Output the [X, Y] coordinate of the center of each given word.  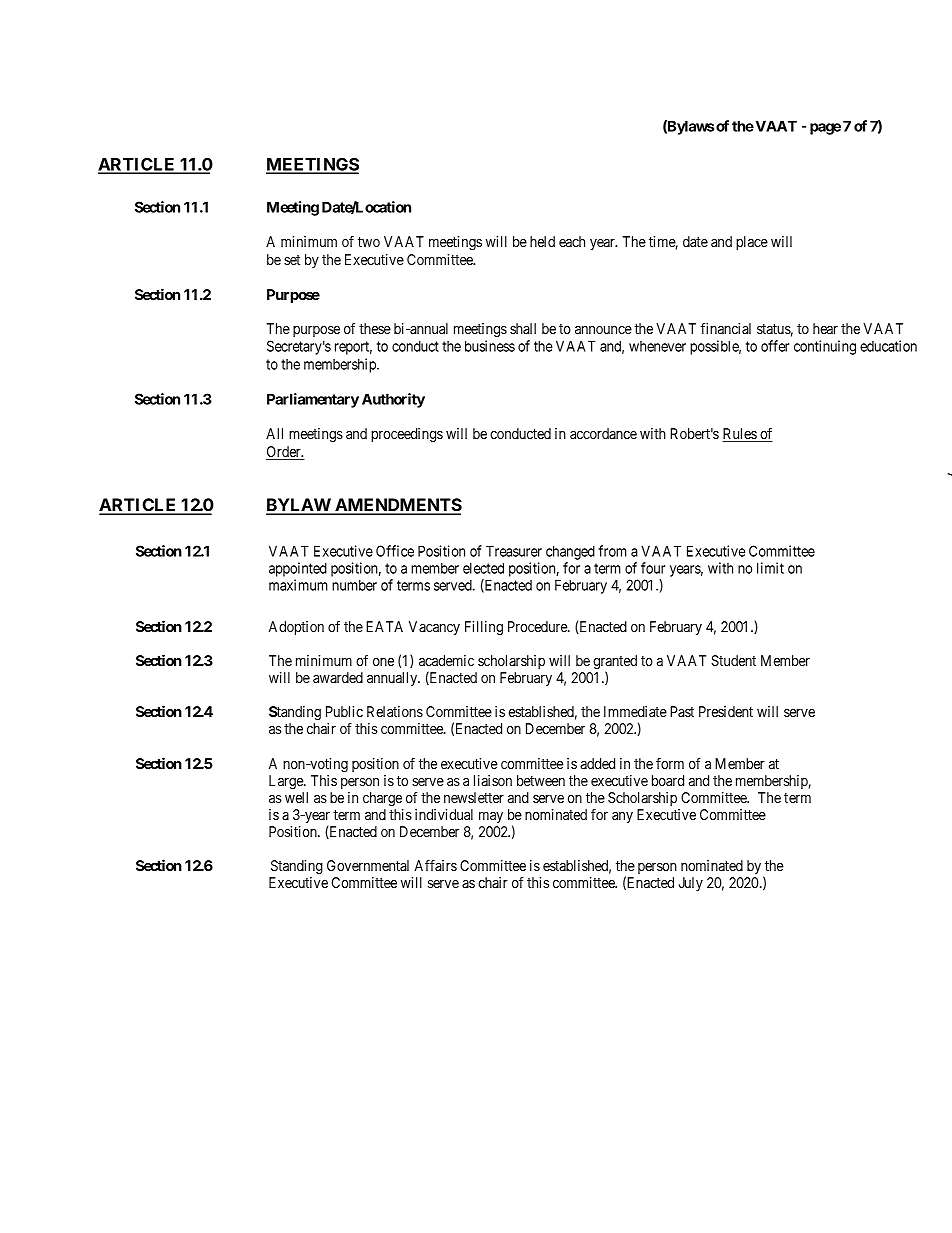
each [572, 241]
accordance [603, 433]
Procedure [538, 626]
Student [733, 660]
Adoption [296, 628]
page [825, 129]
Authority [393, 400]
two [369, 242]
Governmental [368, 865]
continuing [825, 347]
